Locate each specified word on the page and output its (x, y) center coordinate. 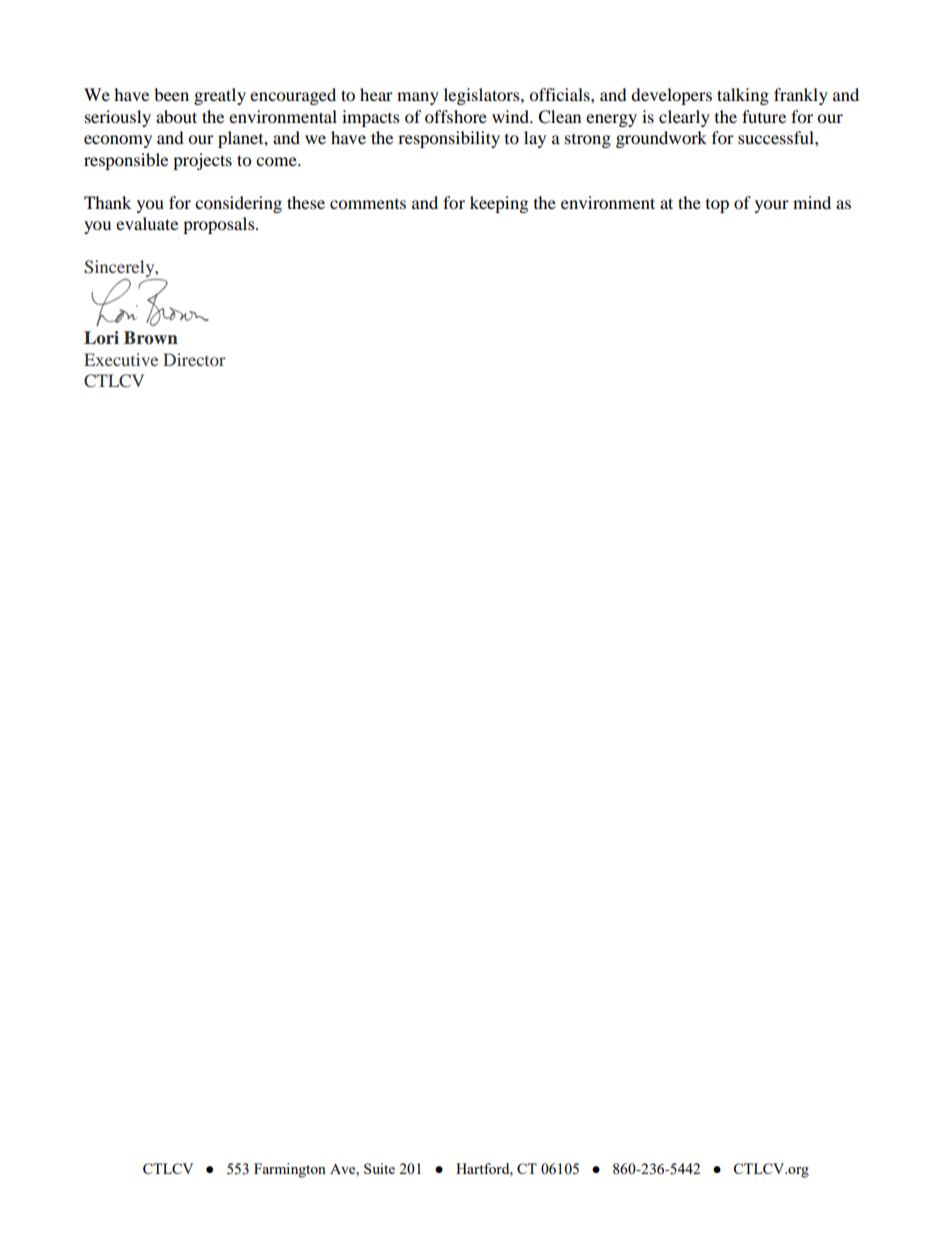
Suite (379, 1168)
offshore (456, 116)
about (176, 116)
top (717, 206)
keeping (499, 204)
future (764, 116)
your (772, 206)
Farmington (290, 1170)
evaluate (147, 223)
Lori (101, 338)
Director (194, 359)
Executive (121, 359)
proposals (220, 225)
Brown (151, 338)
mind (812, 202)
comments (368, 204)
